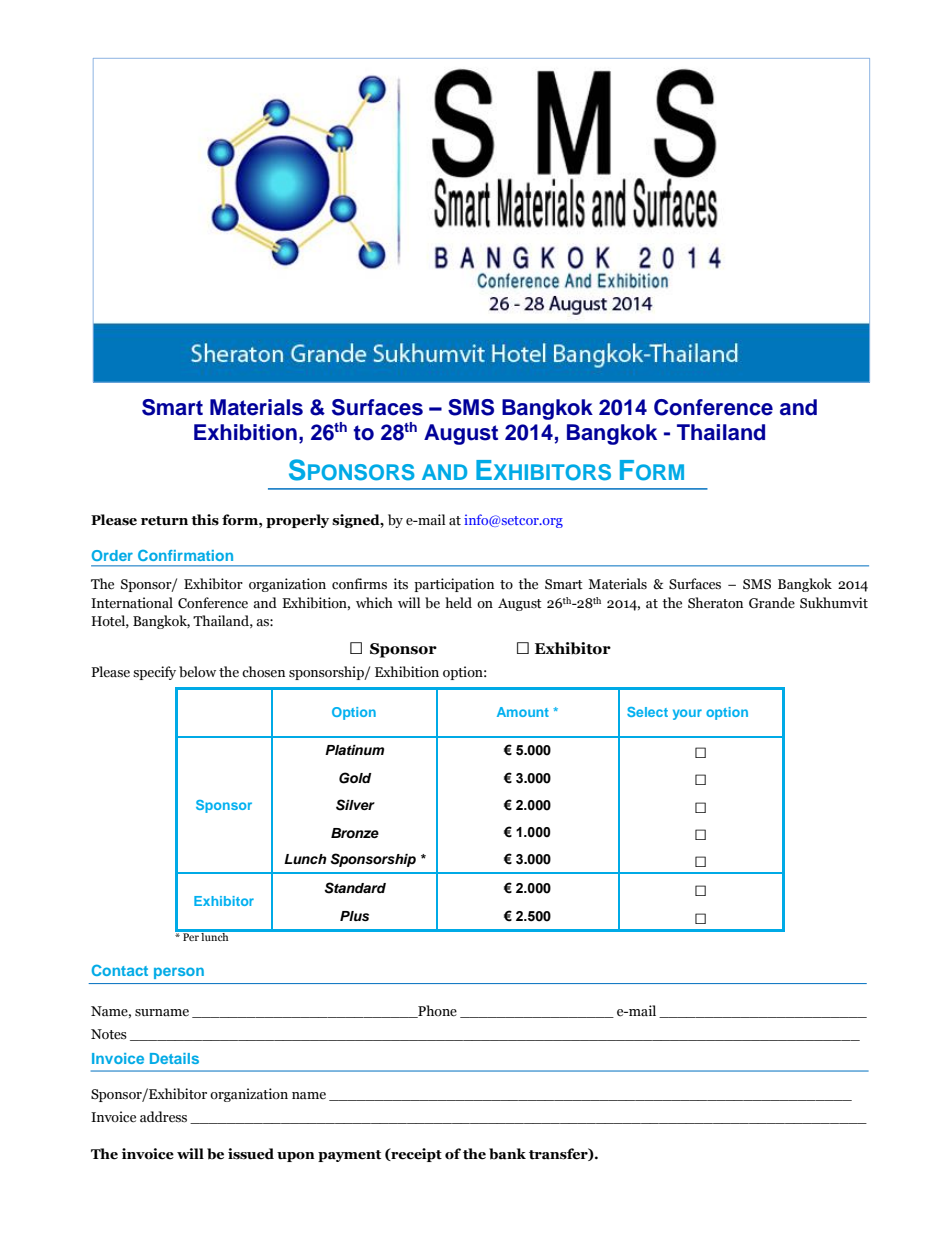 This screenshot has width=952, height=1233. What do you see at coordinates (355, 805) in the screenshot?
I see `Silver` at bounding box center [355, 805].
